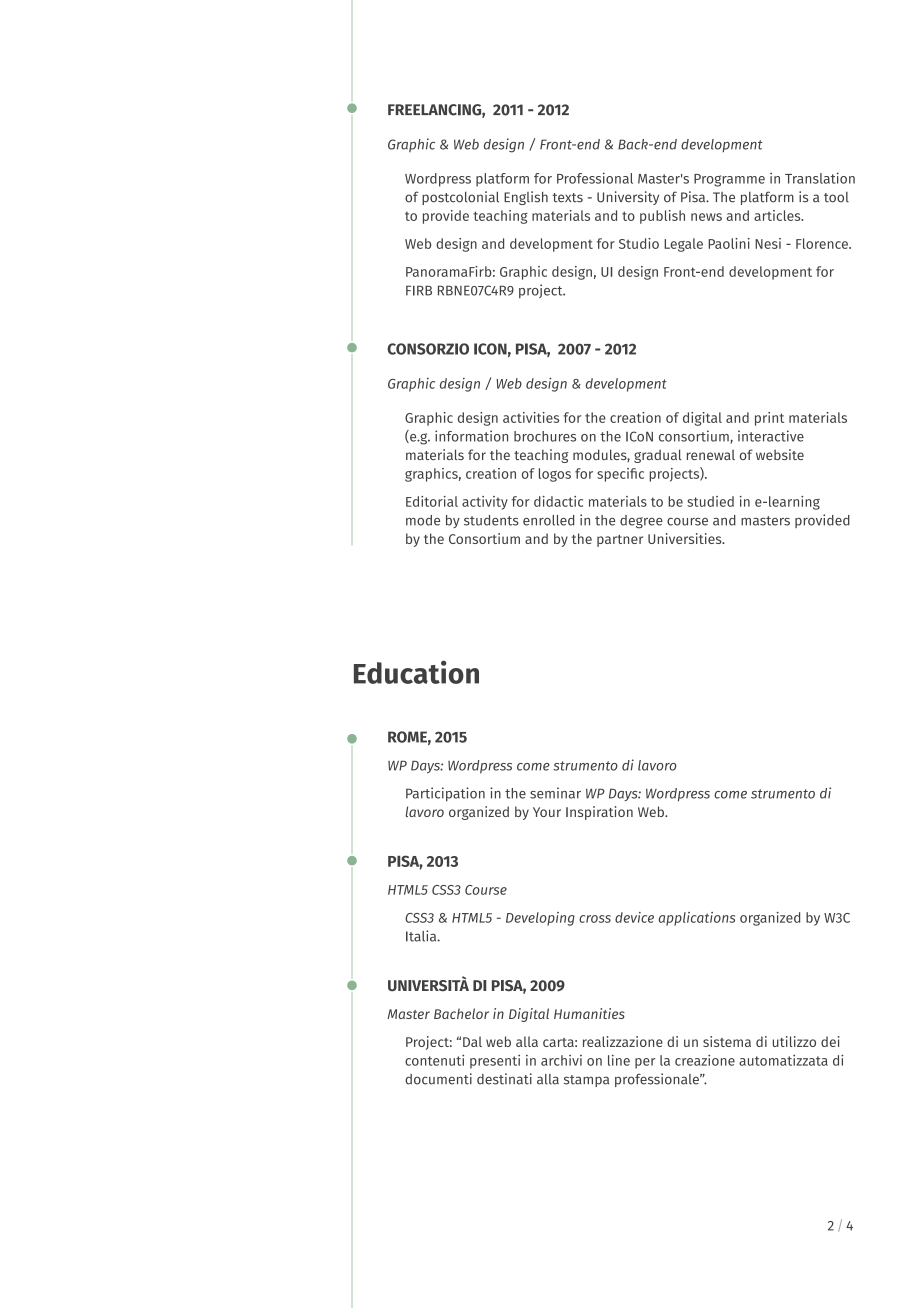 This screenshot has width=924, height=1308. I want to click on publish, so click(662, 217).
